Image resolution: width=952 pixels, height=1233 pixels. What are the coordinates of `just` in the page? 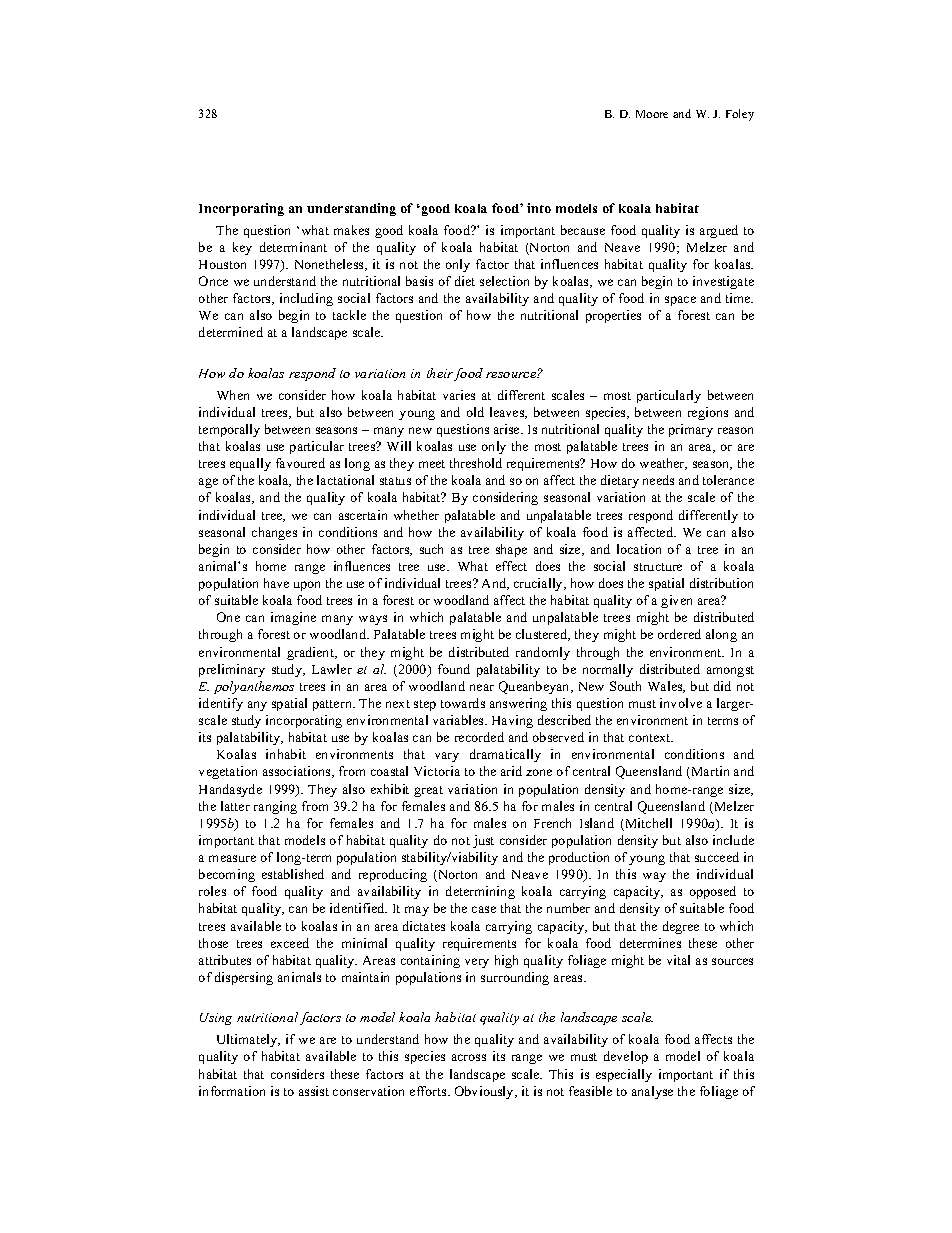 It's located at (483, 841).
